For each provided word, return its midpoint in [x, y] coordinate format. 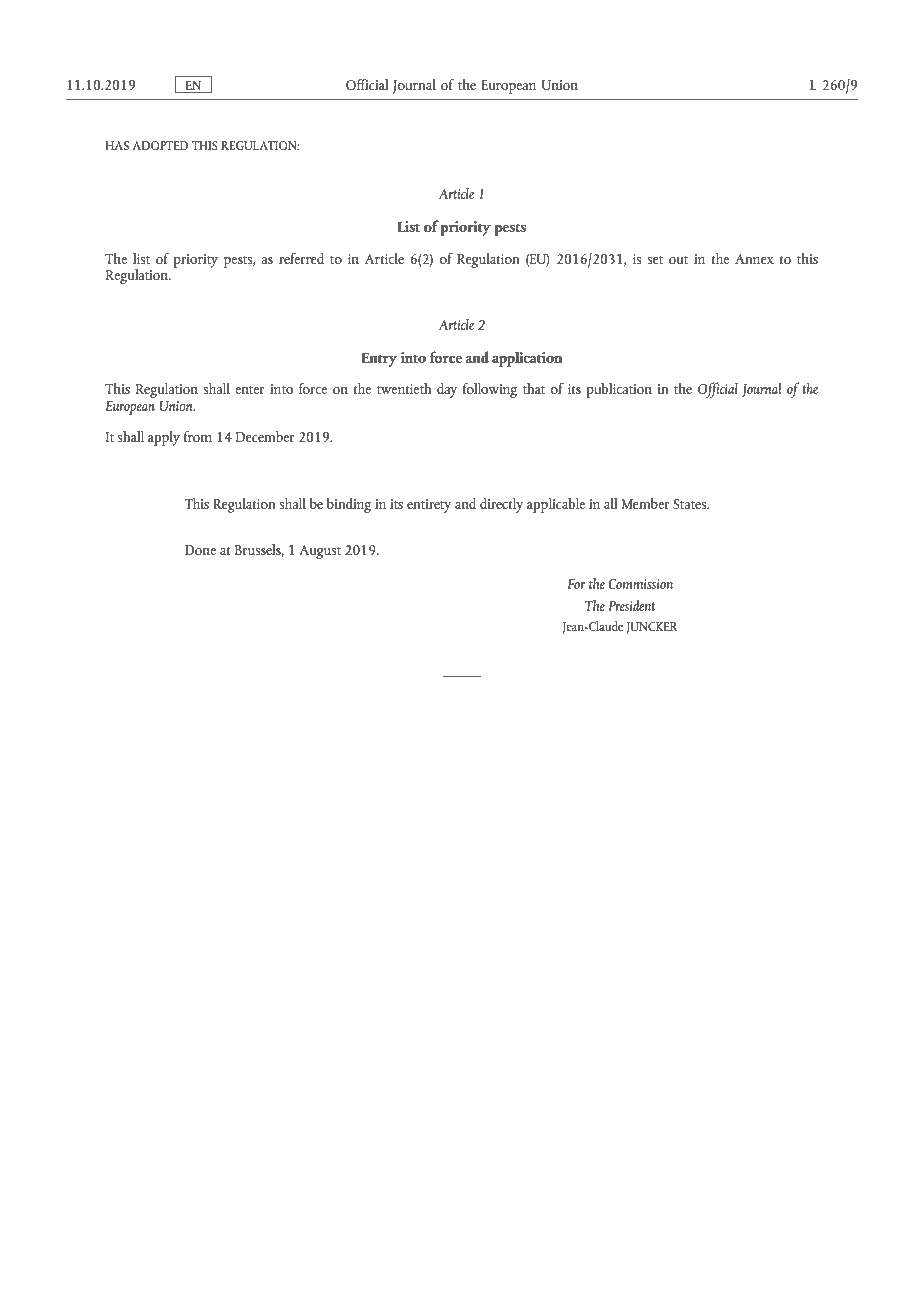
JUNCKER [652, 628]
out [678, 260]
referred [301, 258]
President [632, 605]
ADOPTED [160, 145]
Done [200, 550]
